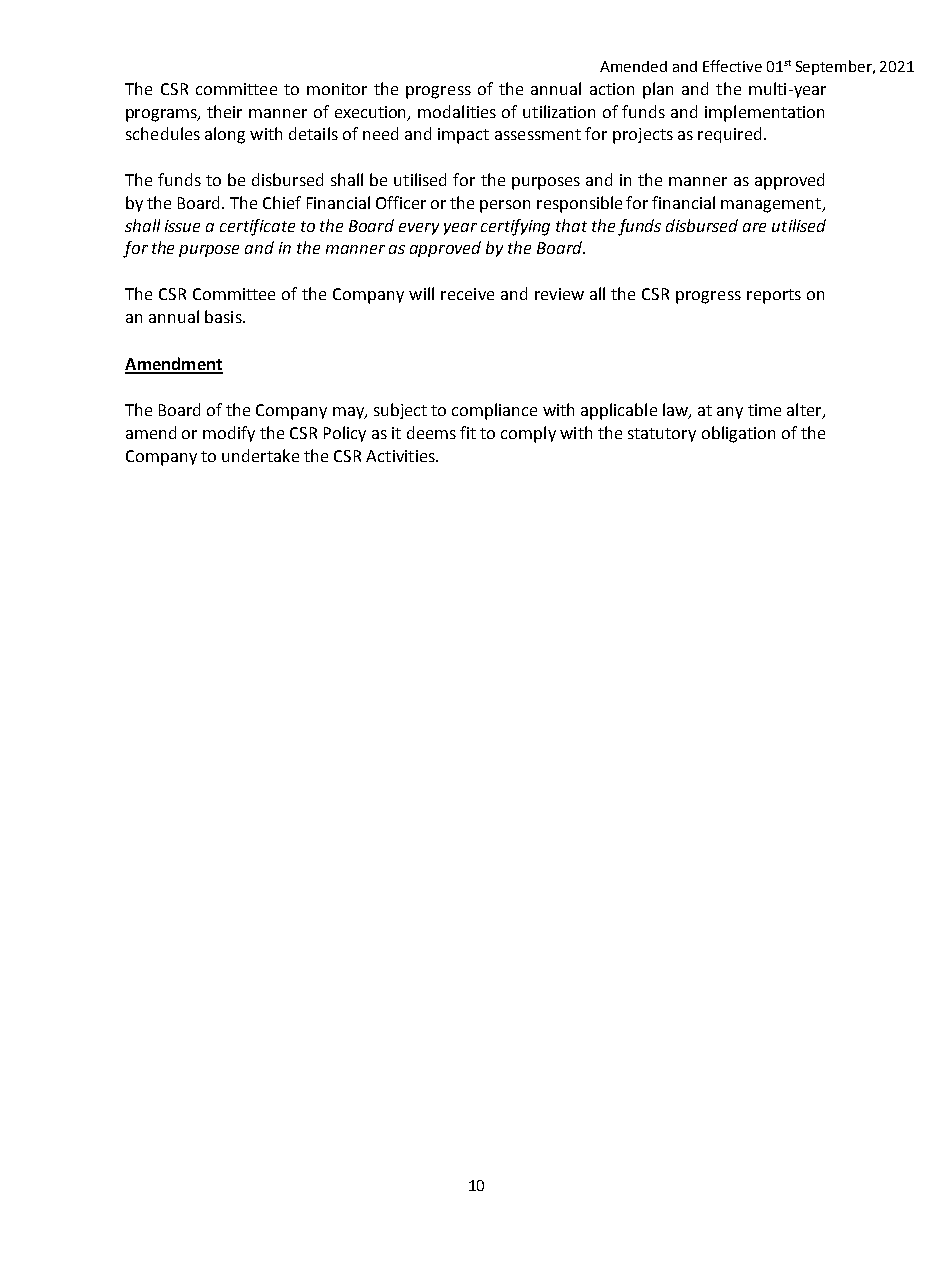 This screenshot has width=952, height=1272. What do you see at coordinates (257, 227) in the screenshot?
I see `certificate` at bounding box center [257, 227].
